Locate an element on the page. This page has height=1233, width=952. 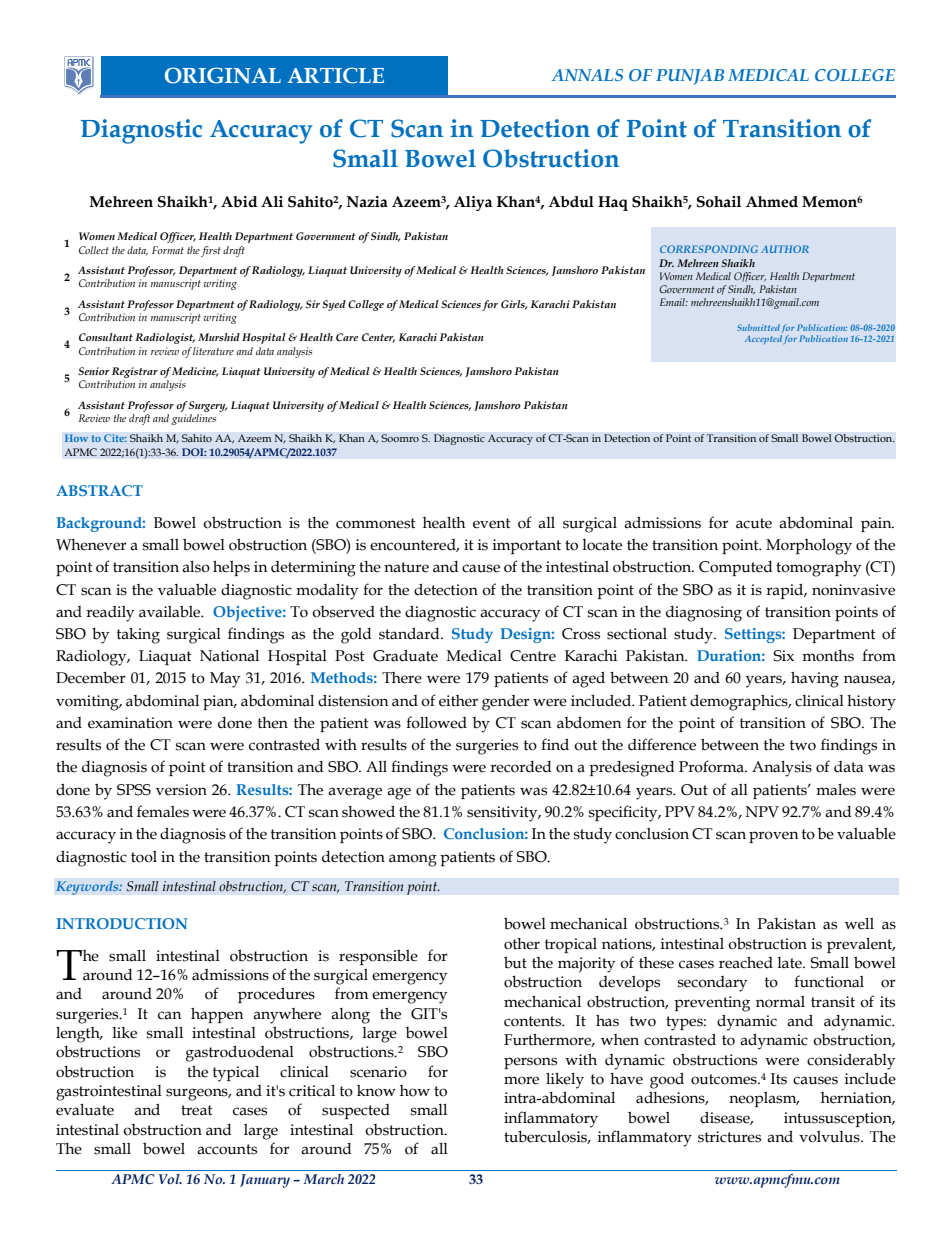
ORIGINAL is located at coordinates (223, 75).
